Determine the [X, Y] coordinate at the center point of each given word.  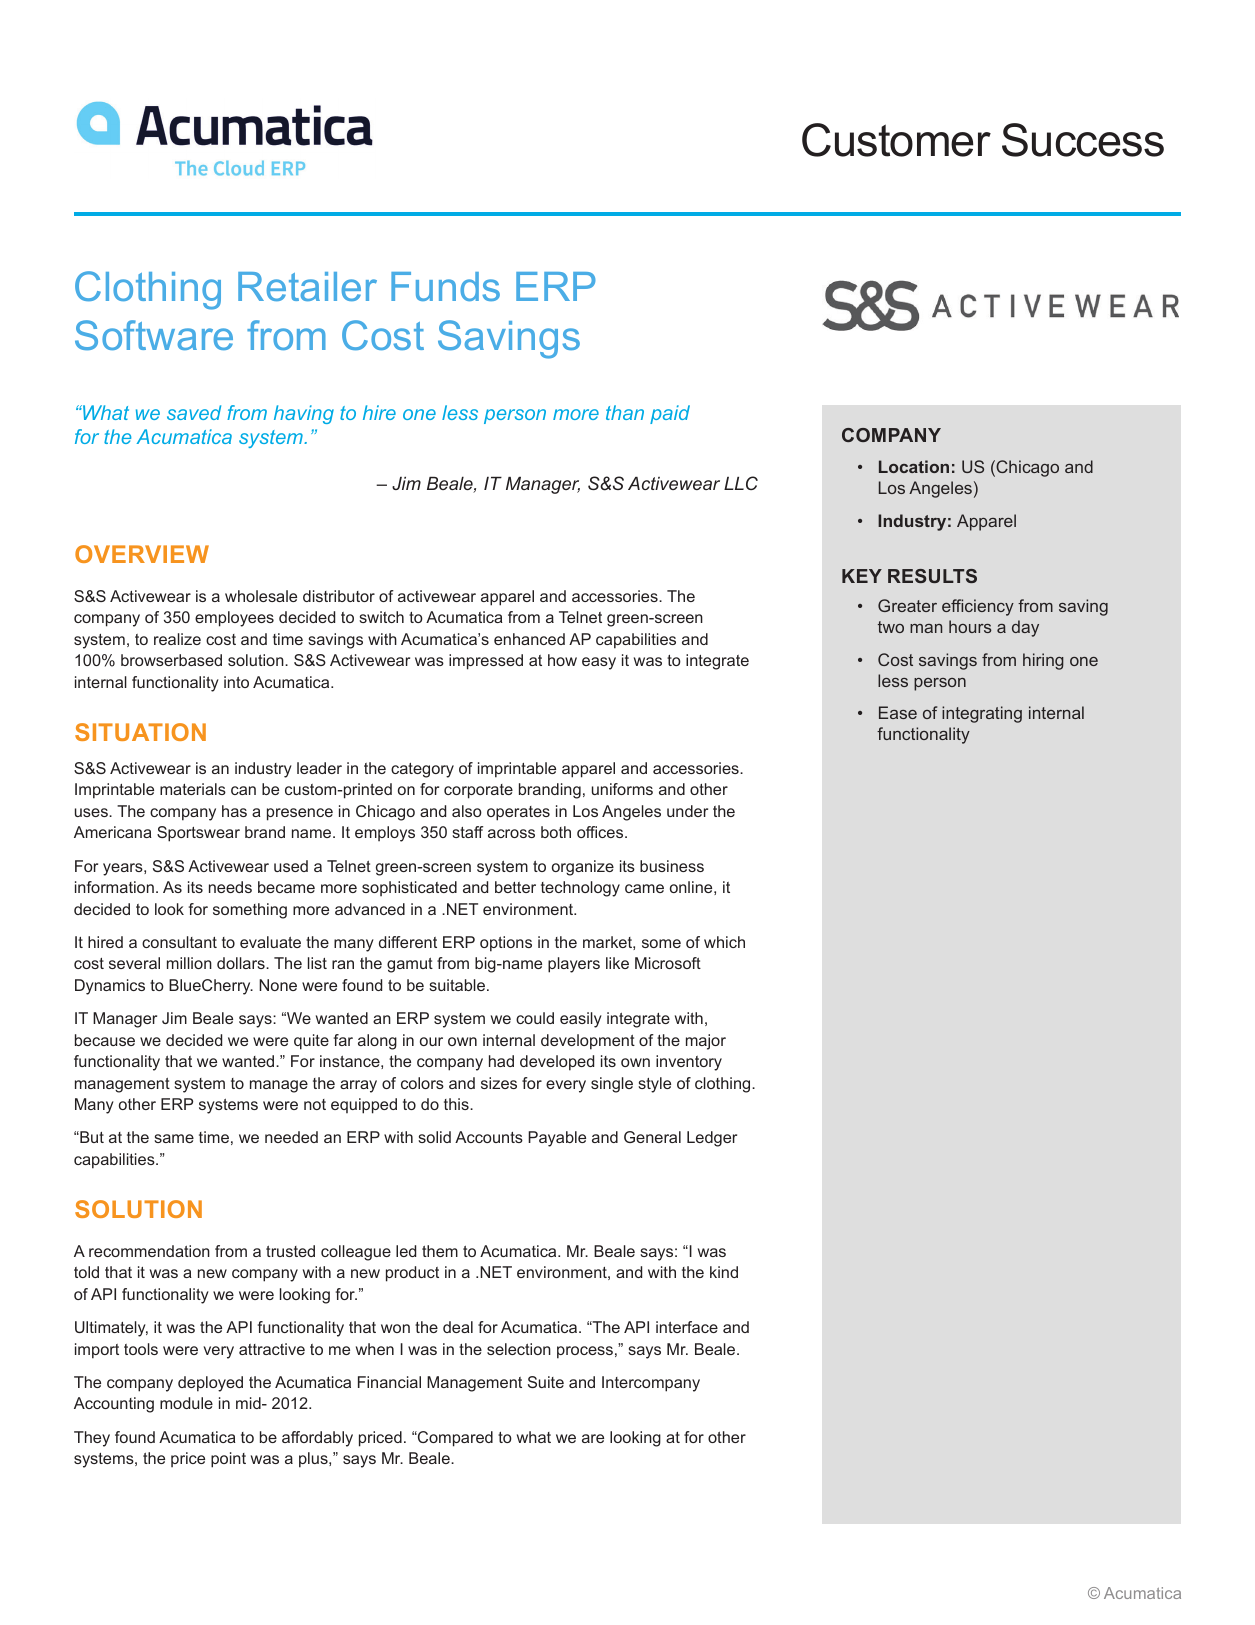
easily [581, 1020]
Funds [445, 286]
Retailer [307, 286]
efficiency [978, 607]
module [186, 1403]
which [724, 942]
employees [234, 619]
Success [1083, 140]
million [189, 963]
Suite [546, 1382]
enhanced [529, 639]
